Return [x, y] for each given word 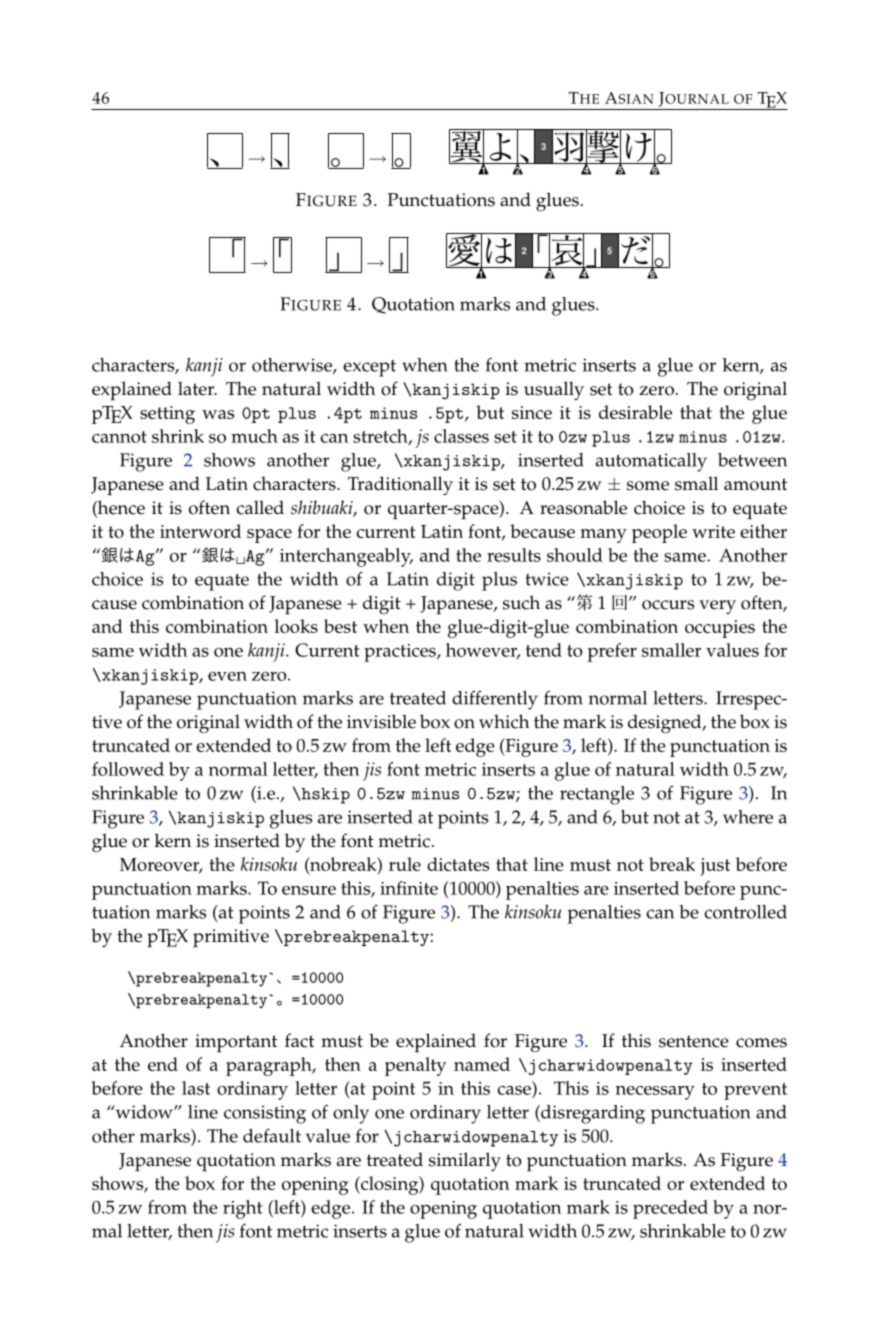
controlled [745, 912]
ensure [309, 890]
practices [401, 653]
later [197, 388]
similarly [465, 1162]
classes [461, 436]
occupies [720, 629]
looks [296, 626]
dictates [458, 864]
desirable [635, 412]
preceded [670, 1209]
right [243, 1209]
